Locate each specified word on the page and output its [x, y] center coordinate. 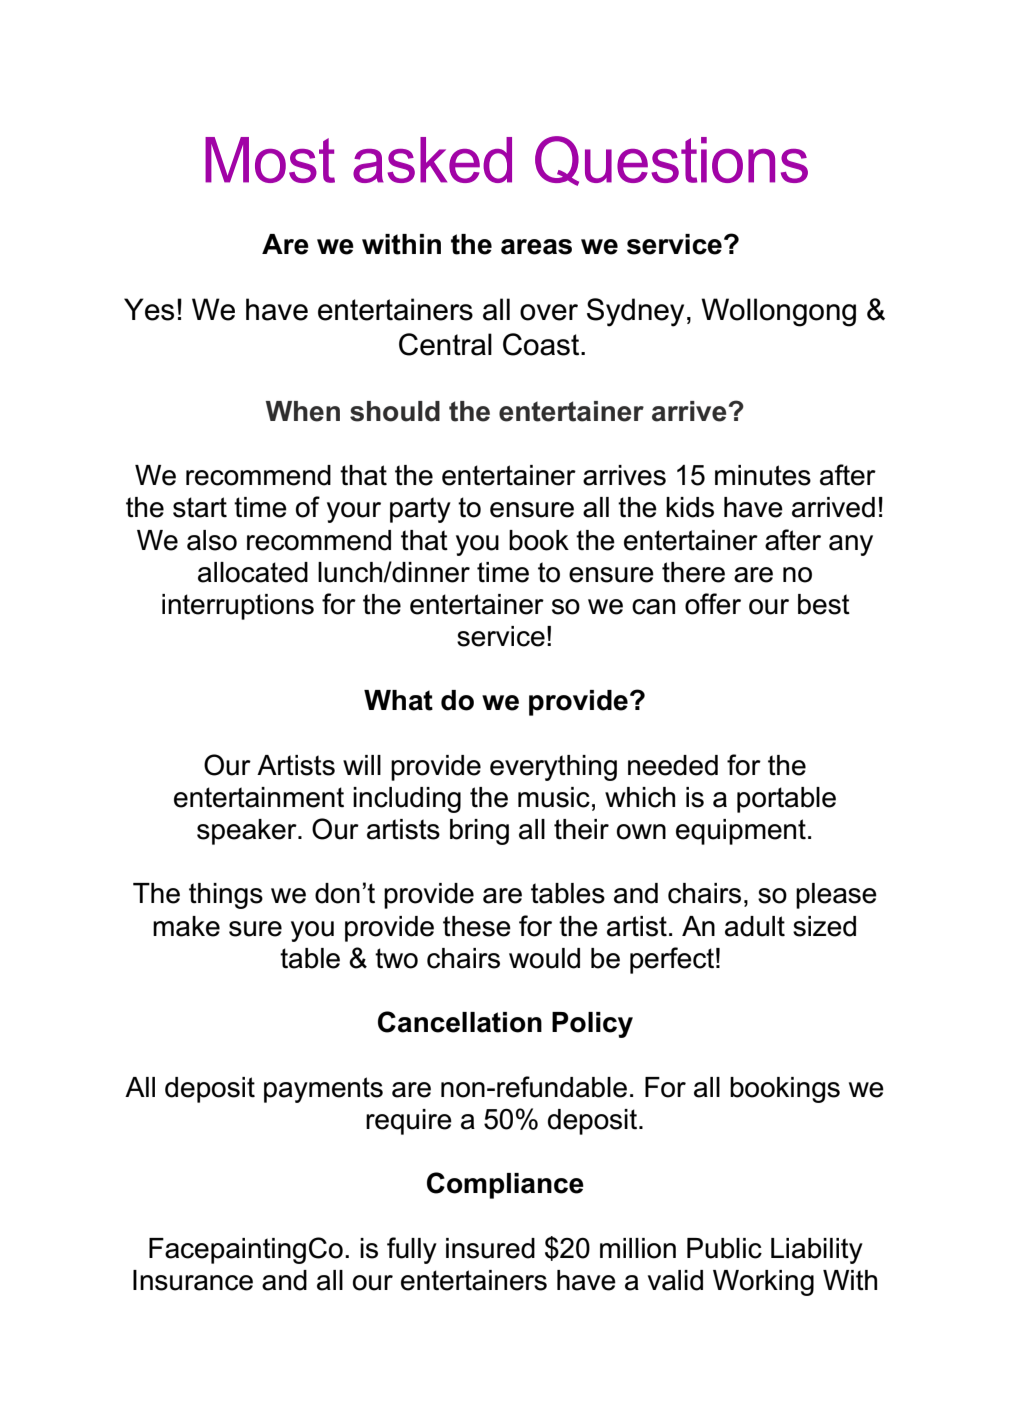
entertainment [259, 797]
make [186, 926]
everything [553, 768]
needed [673, 765]
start [200, 507]
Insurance [193, 1280]
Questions [671, 161]
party [420, 510]
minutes [763, 475]
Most [270, 160]
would [544, 958]
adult [755, 926]
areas [536, 247]
